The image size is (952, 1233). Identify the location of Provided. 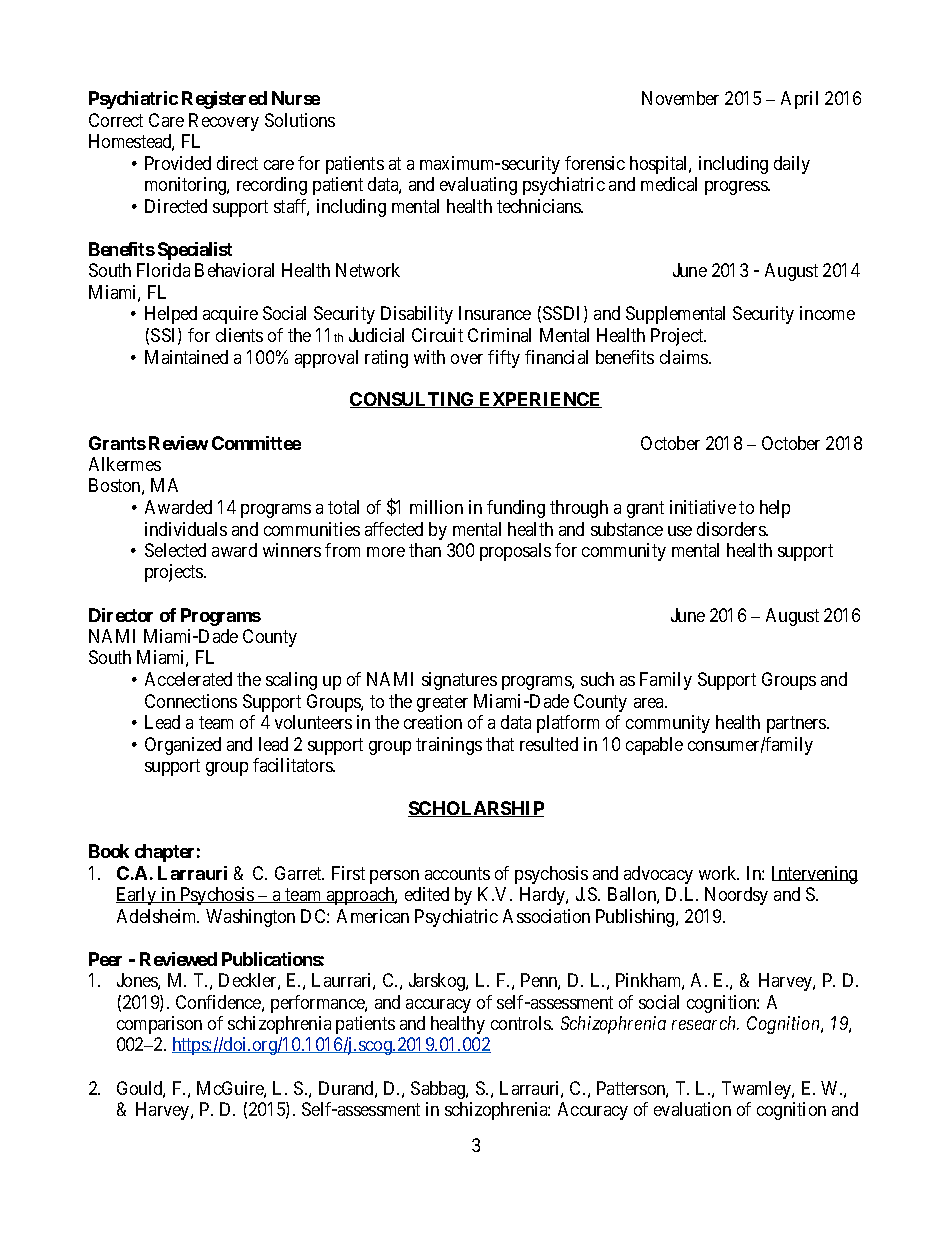
(178, 163).
